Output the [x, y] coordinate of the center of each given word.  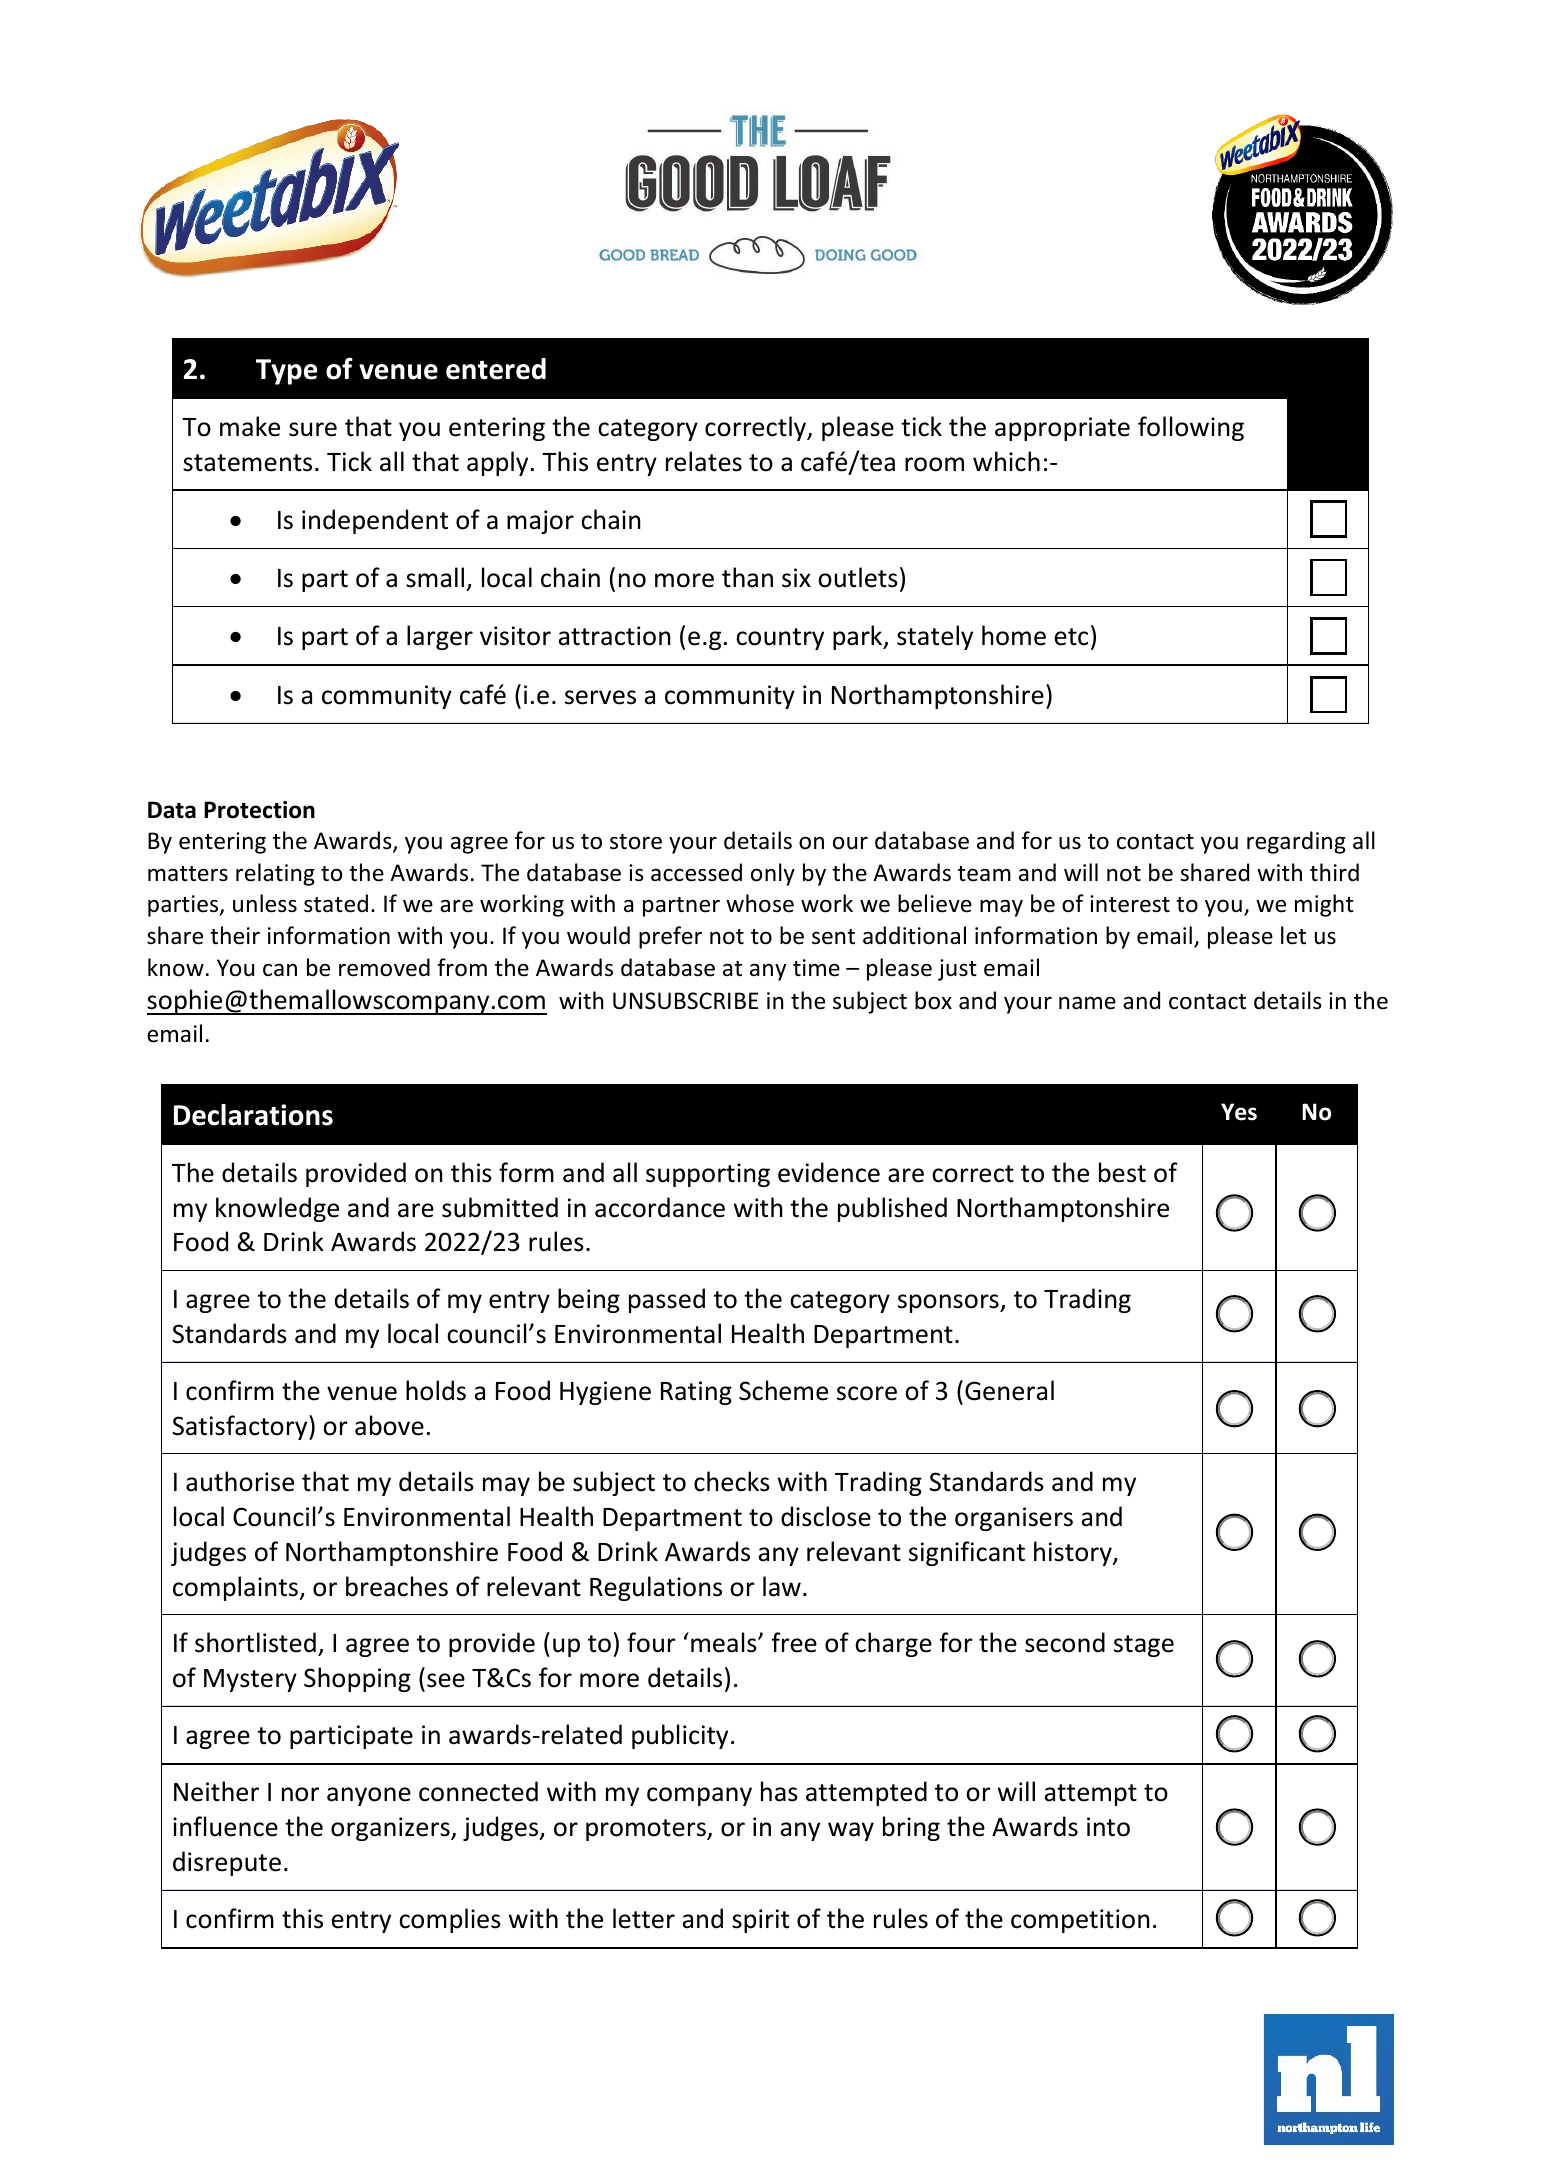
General [1009, 1390]
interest [1130, 904]
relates [704, 461]
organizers [391, 1829]
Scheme [783, 1390]
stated [336, 903]
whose [760, 903]
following [1191, 428]
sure [313, 429]
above [389, 1425]
